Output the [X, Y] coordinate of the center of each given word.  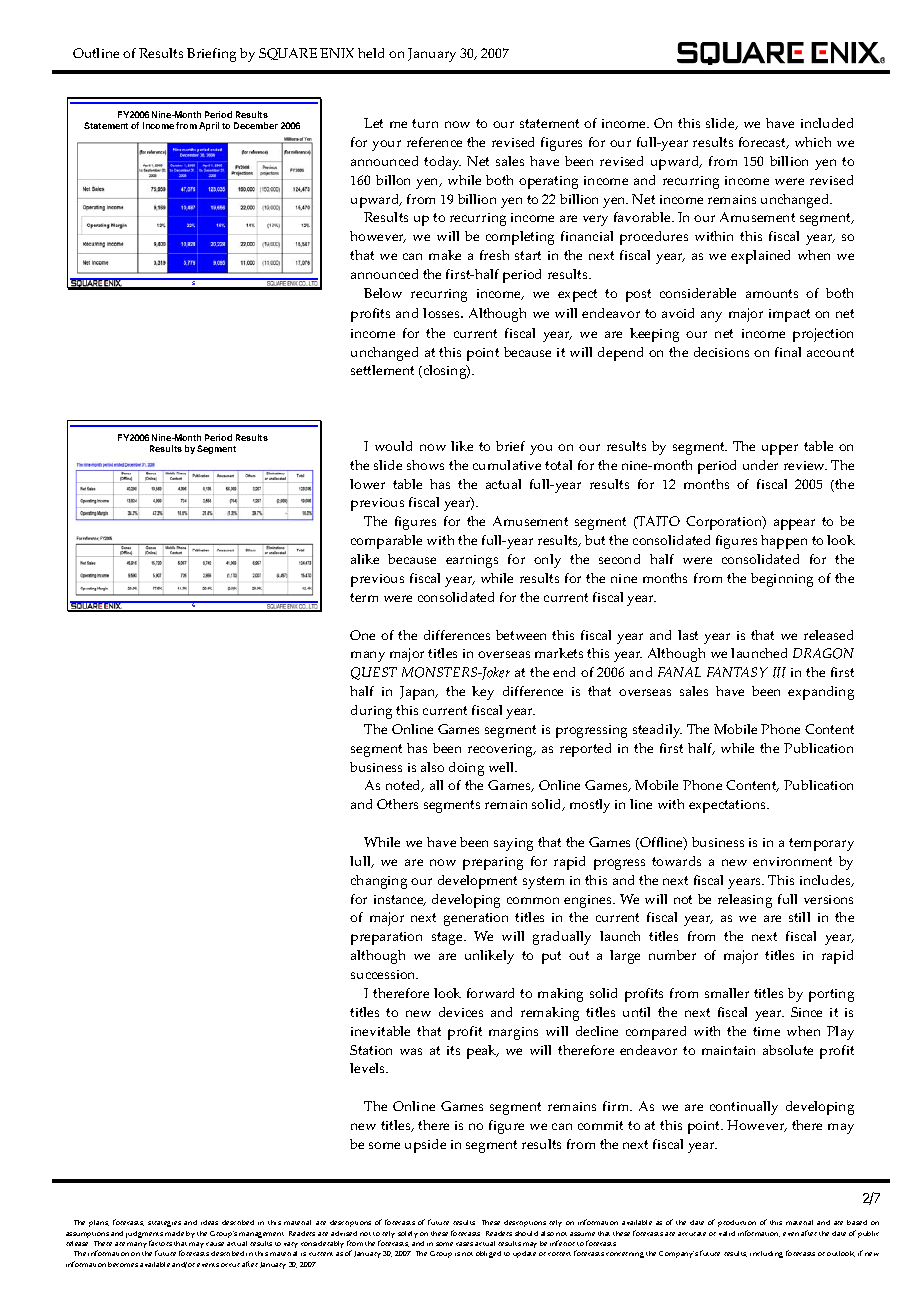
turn [425, 123]
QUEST [374, 673]
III [779, 672]
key [483, 693]
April [209, 126]
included [827, 123]
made [174, 1233]
